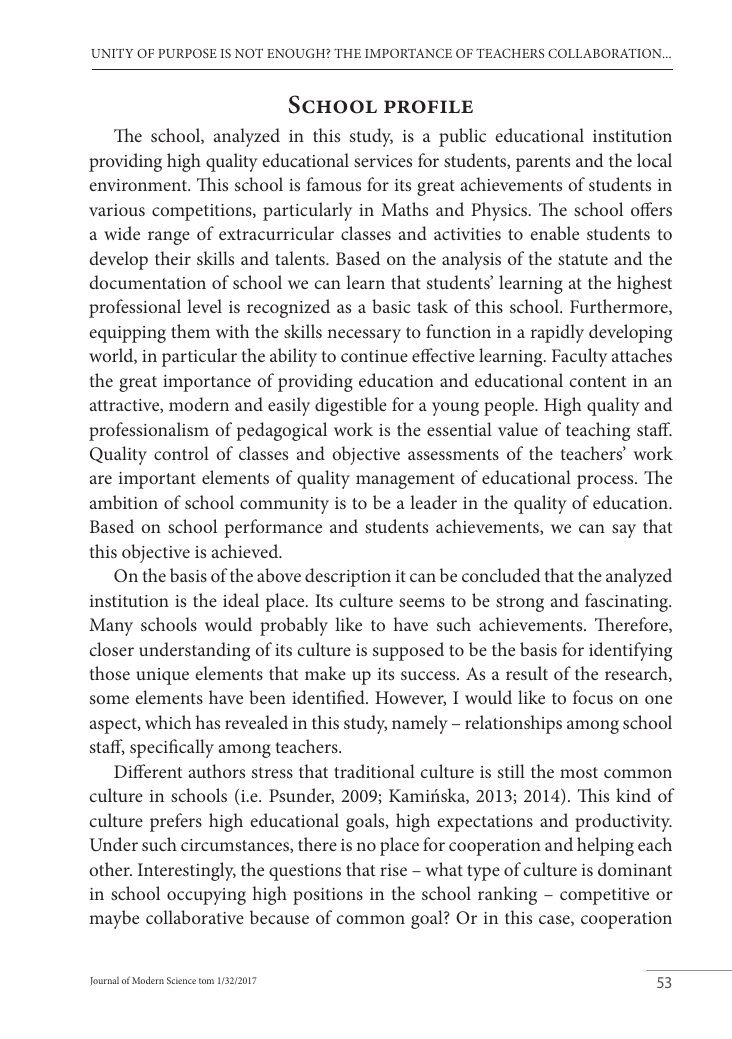 This page has height=1039, width=732. What do you see at coordinates (404, 209) in the page?
I see `Maths` at bounding box center [404, 209].
